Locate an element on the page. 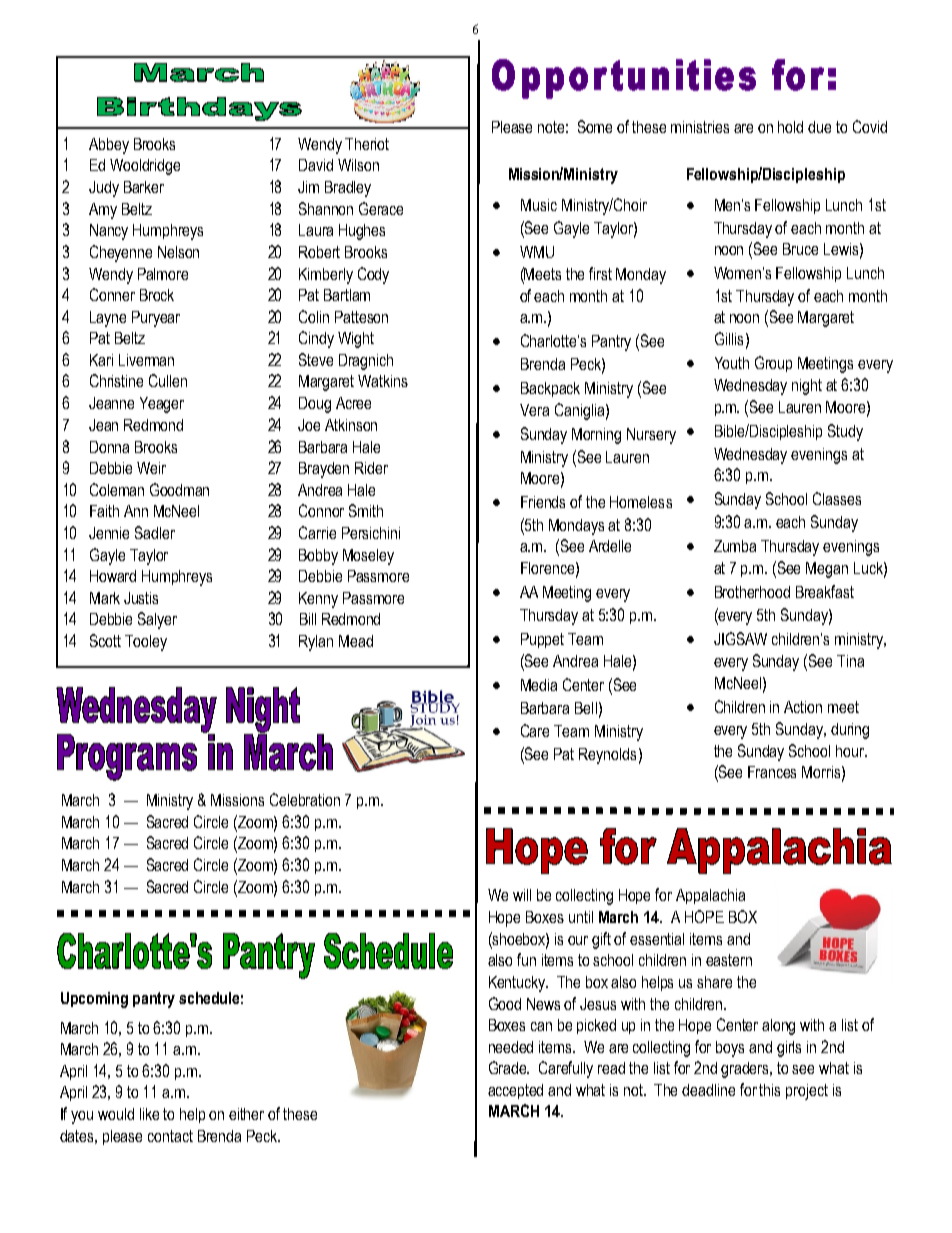  like is located at coordinates (149, 1114).
